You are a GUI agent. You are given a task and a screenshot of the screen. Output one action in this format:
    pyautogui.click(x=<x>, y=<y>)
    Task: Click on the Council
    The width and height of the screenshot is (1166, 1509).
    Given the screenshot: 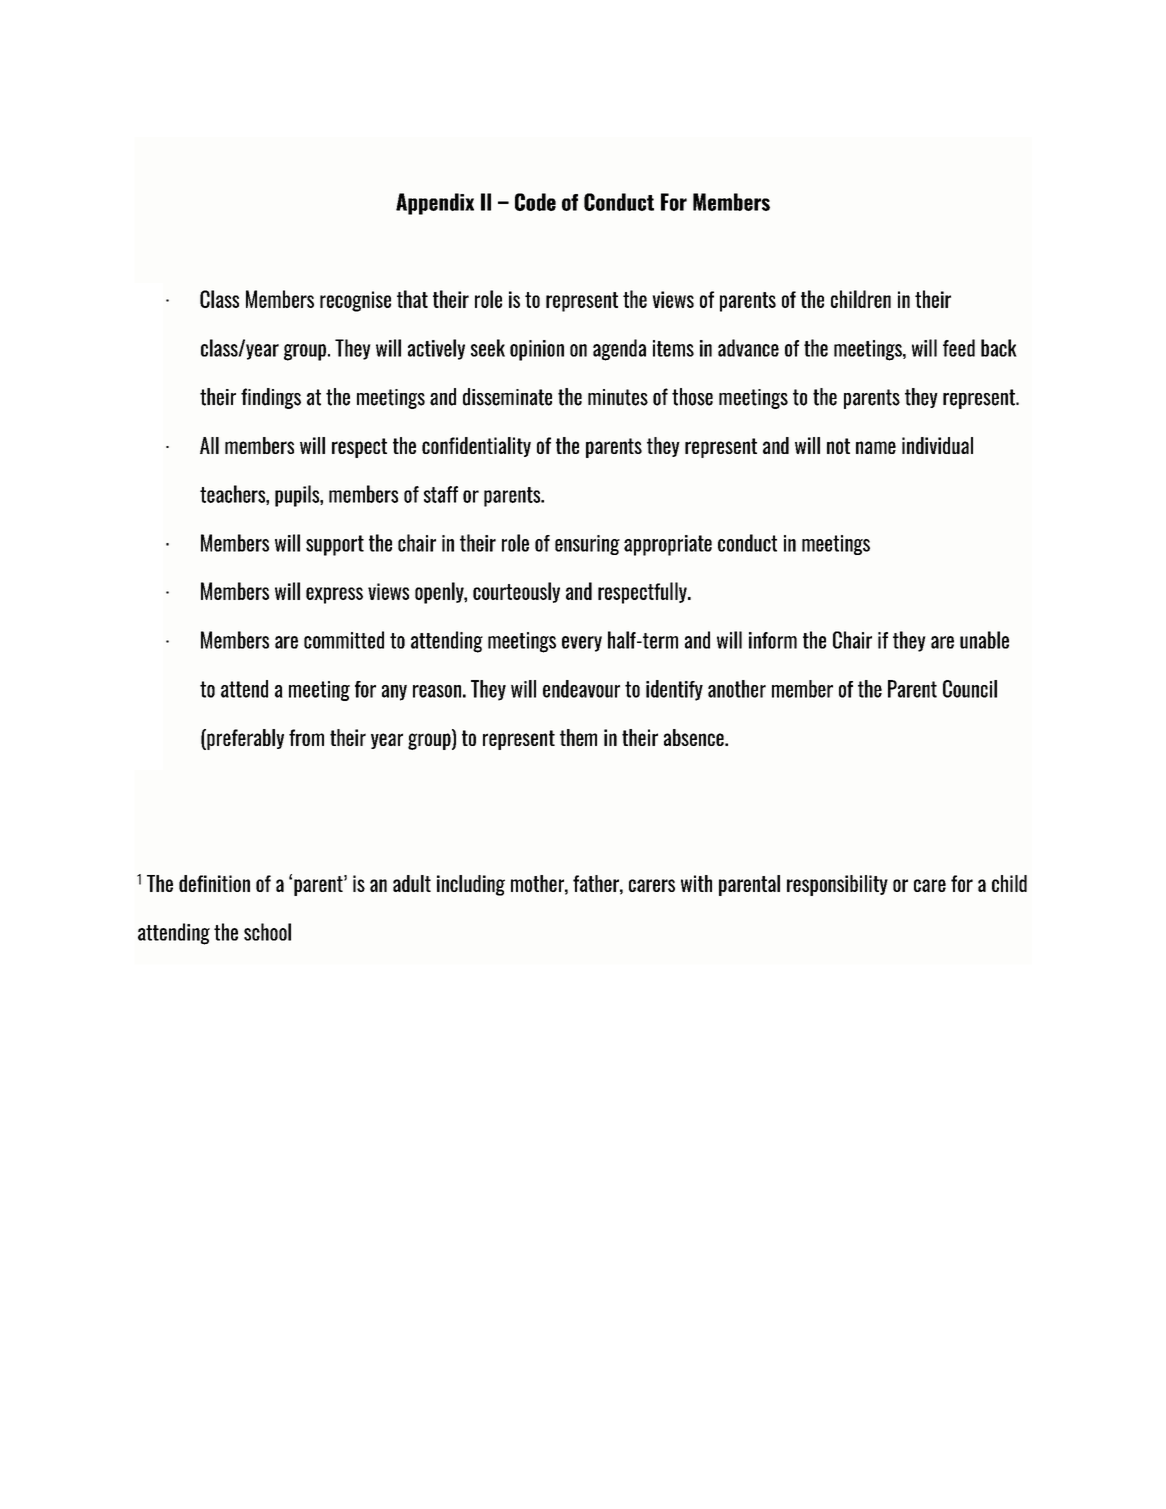 What is the action you would take?
    pyautogui.click(x=970, y=689)
